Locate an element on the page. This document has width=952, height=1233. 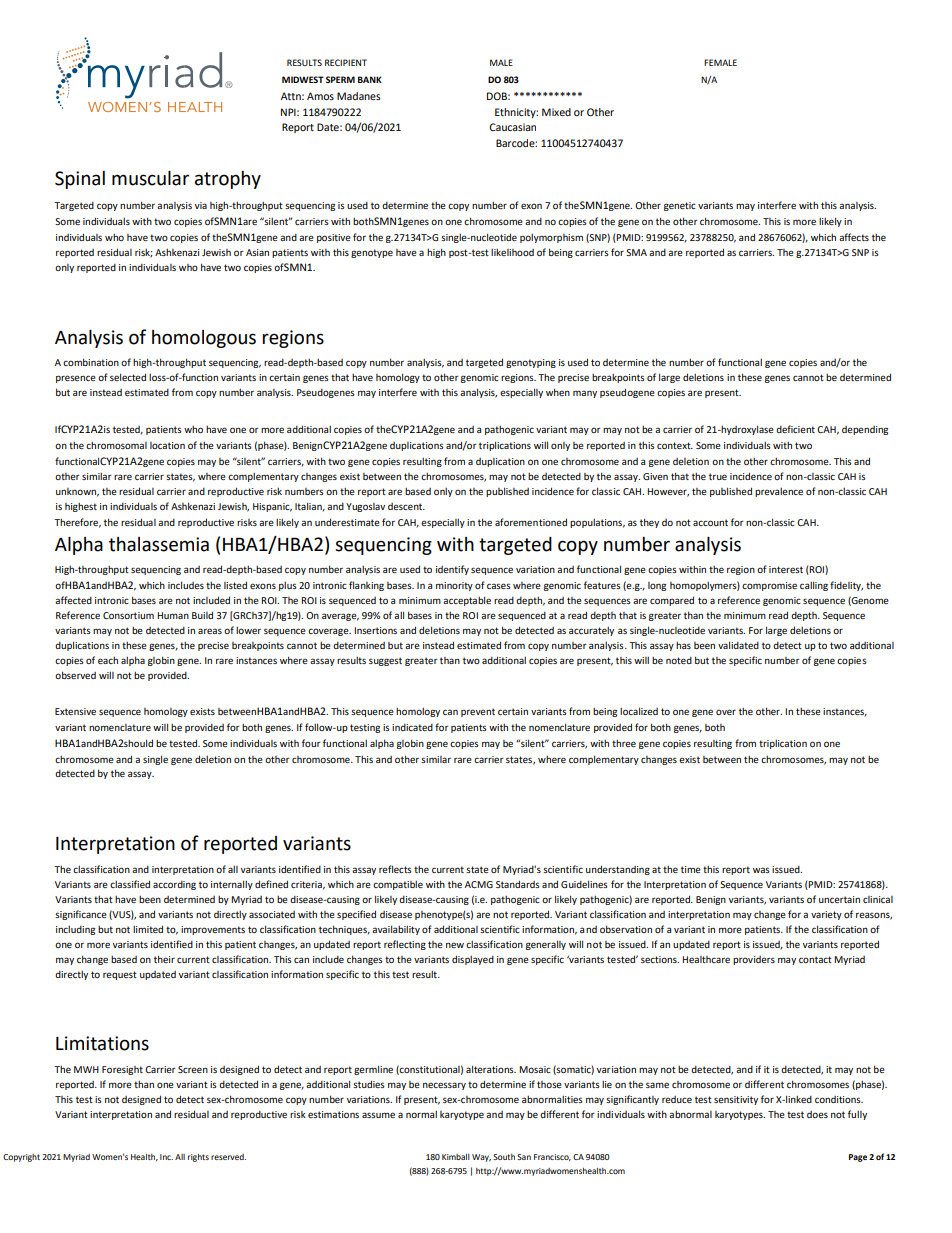
rights is located at coordinates (198, 1158).
